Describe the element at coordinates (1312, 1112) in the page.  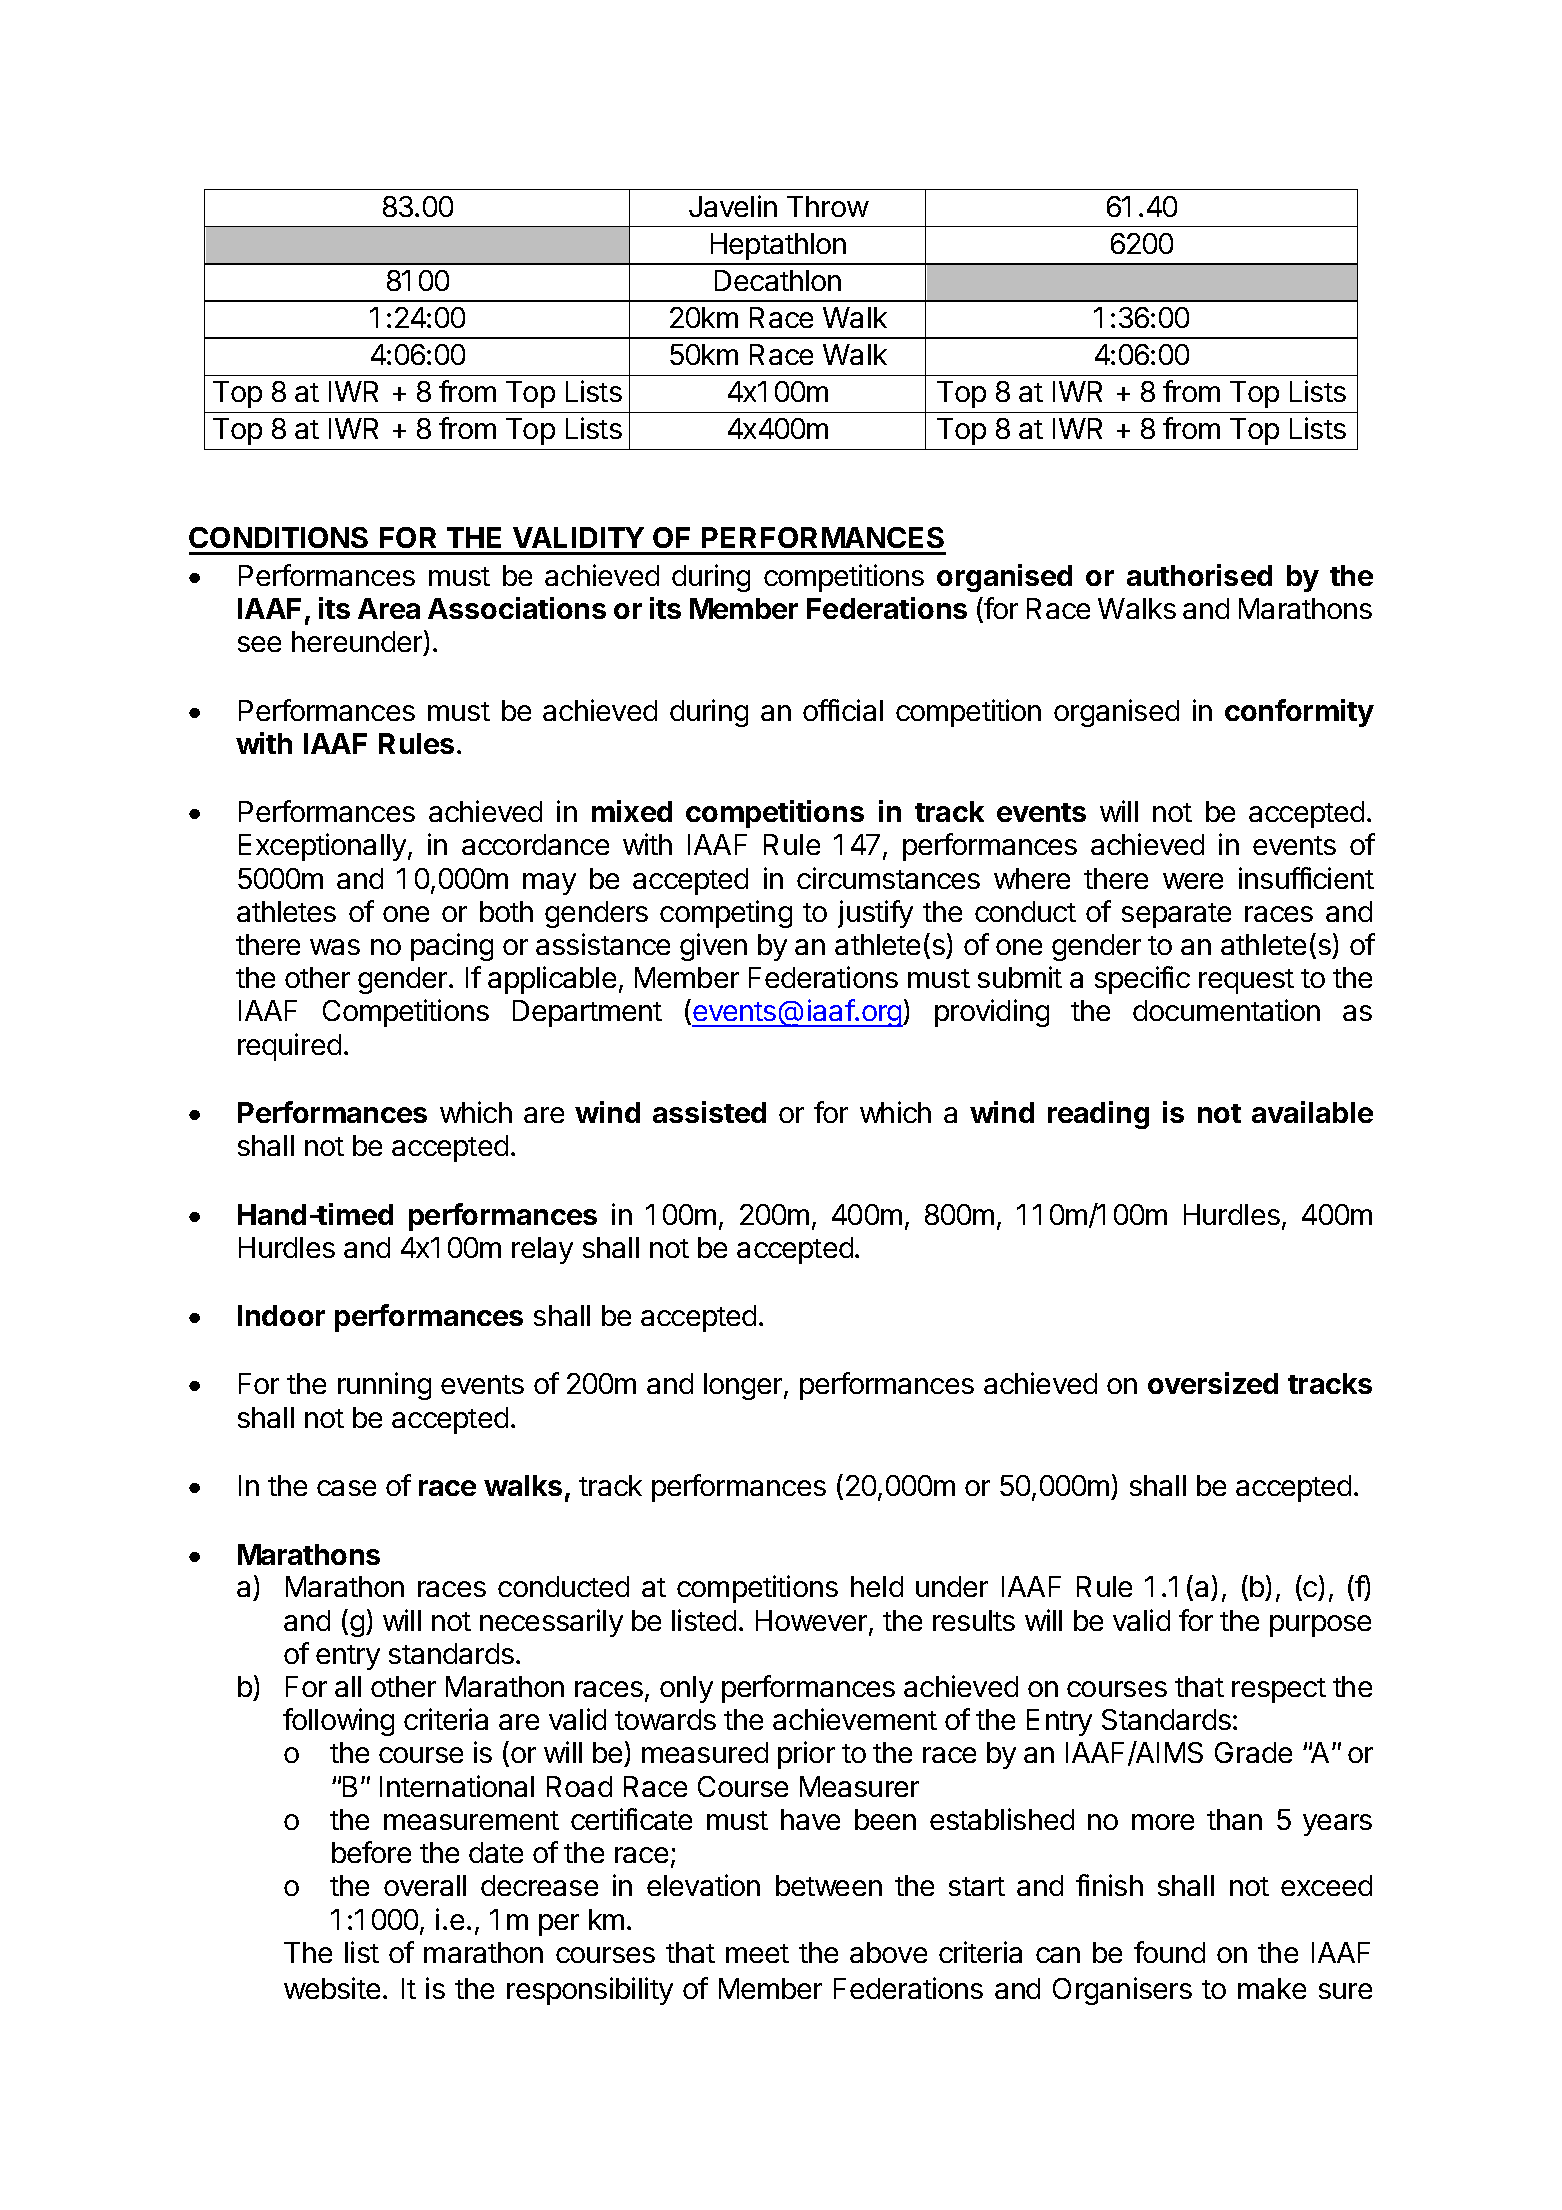
I see `available` at that location.
